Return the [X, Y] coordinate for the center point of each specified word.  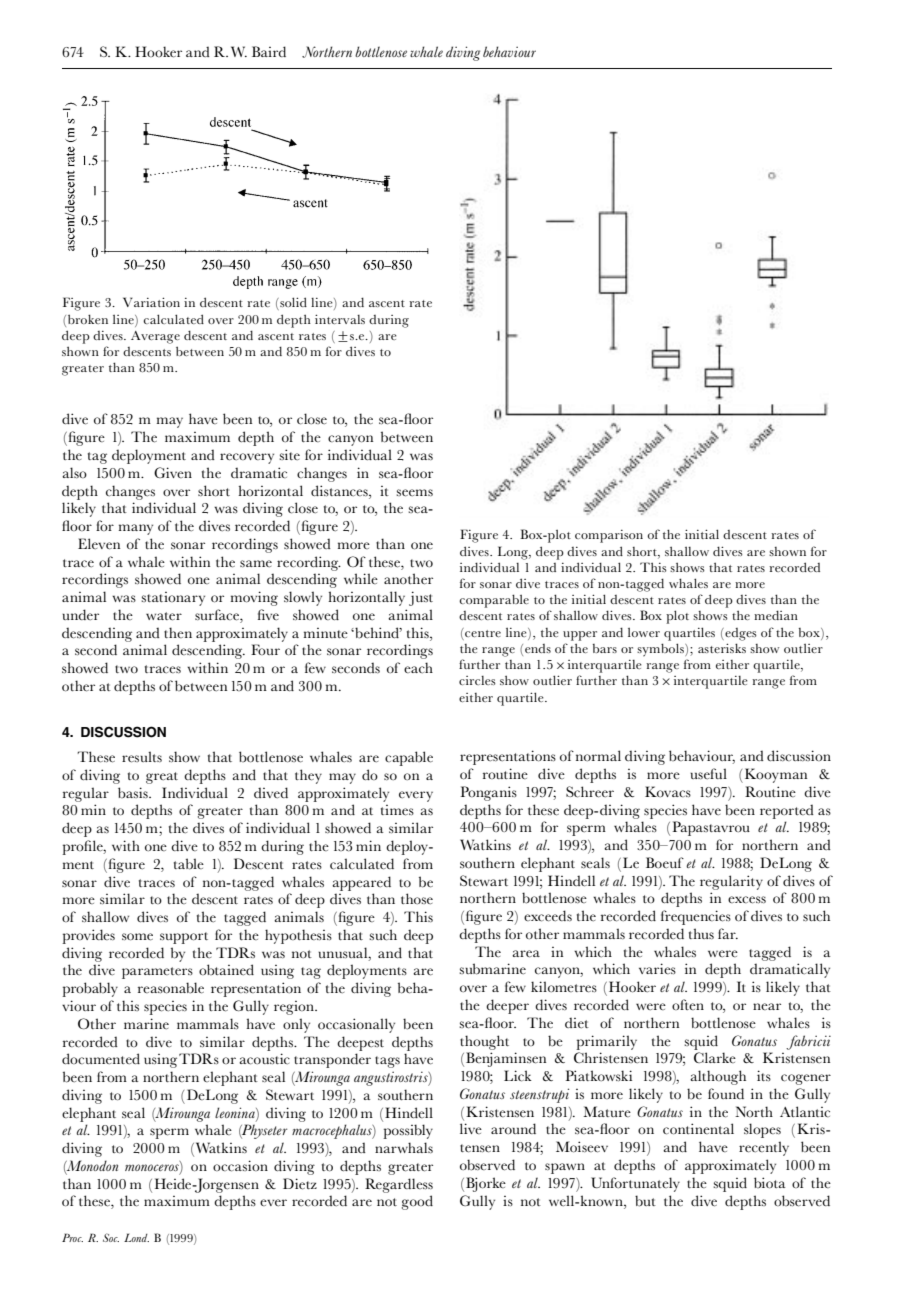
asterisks [722, 648]
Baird [269, 51]
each [418, 667]
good [417, 1202]
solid [292, 303]
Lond [136, 1237]
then [178, 632]
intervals [340, 319]
